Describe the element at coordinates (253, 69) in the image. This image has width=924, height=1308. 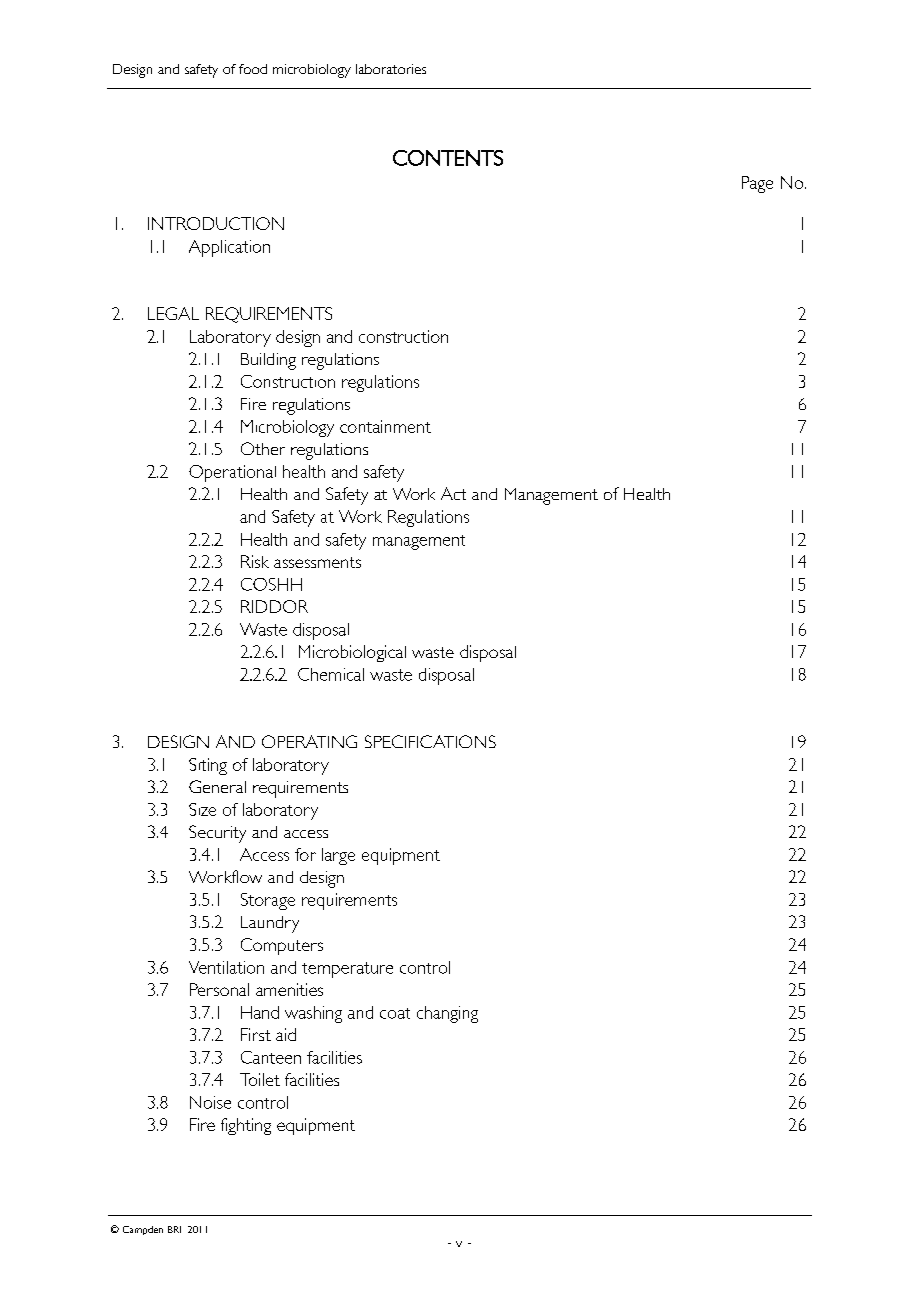
I see `food` at that location.
